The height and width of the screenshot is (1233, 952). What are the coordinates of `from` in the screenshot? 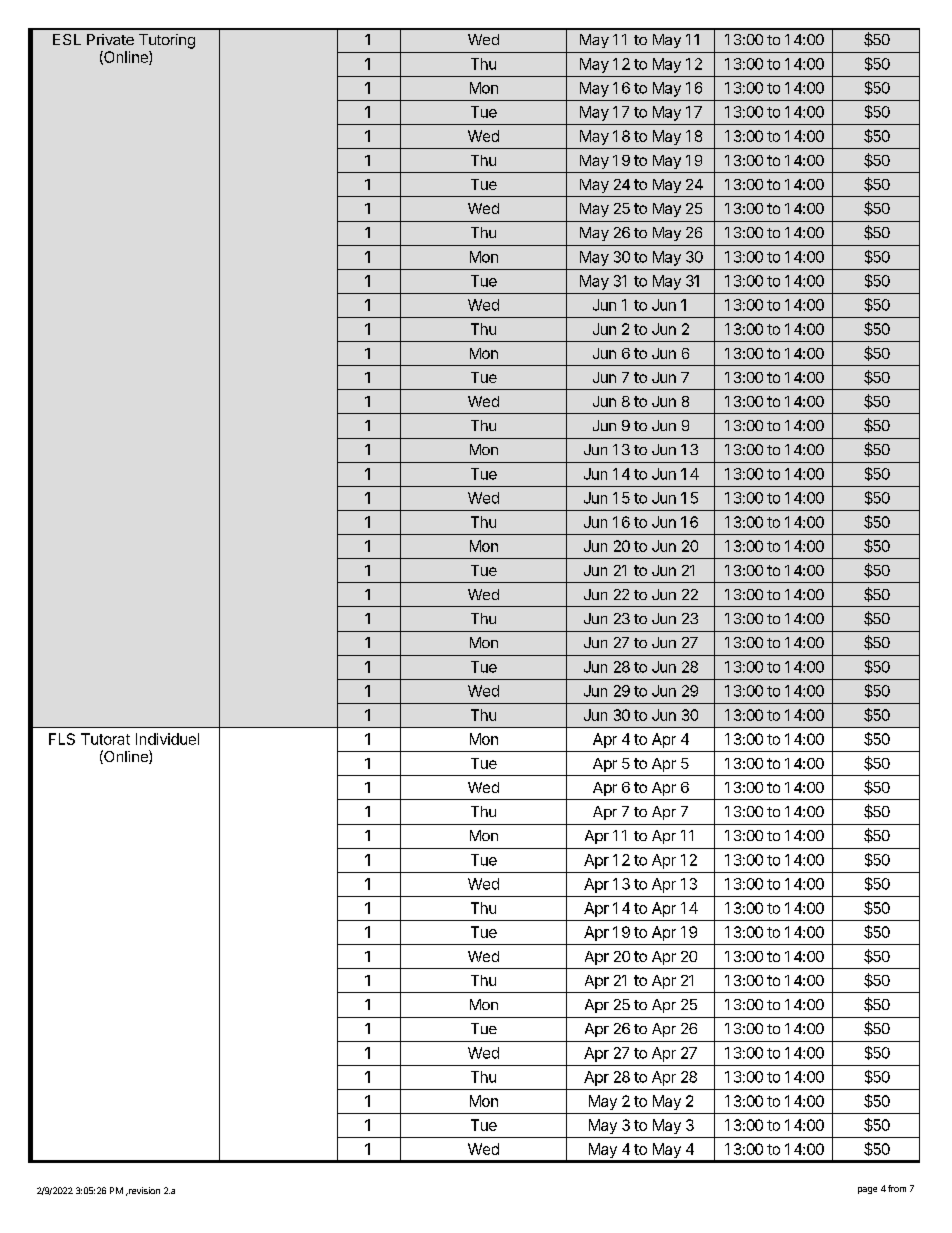 It's located at (897, 1188).
